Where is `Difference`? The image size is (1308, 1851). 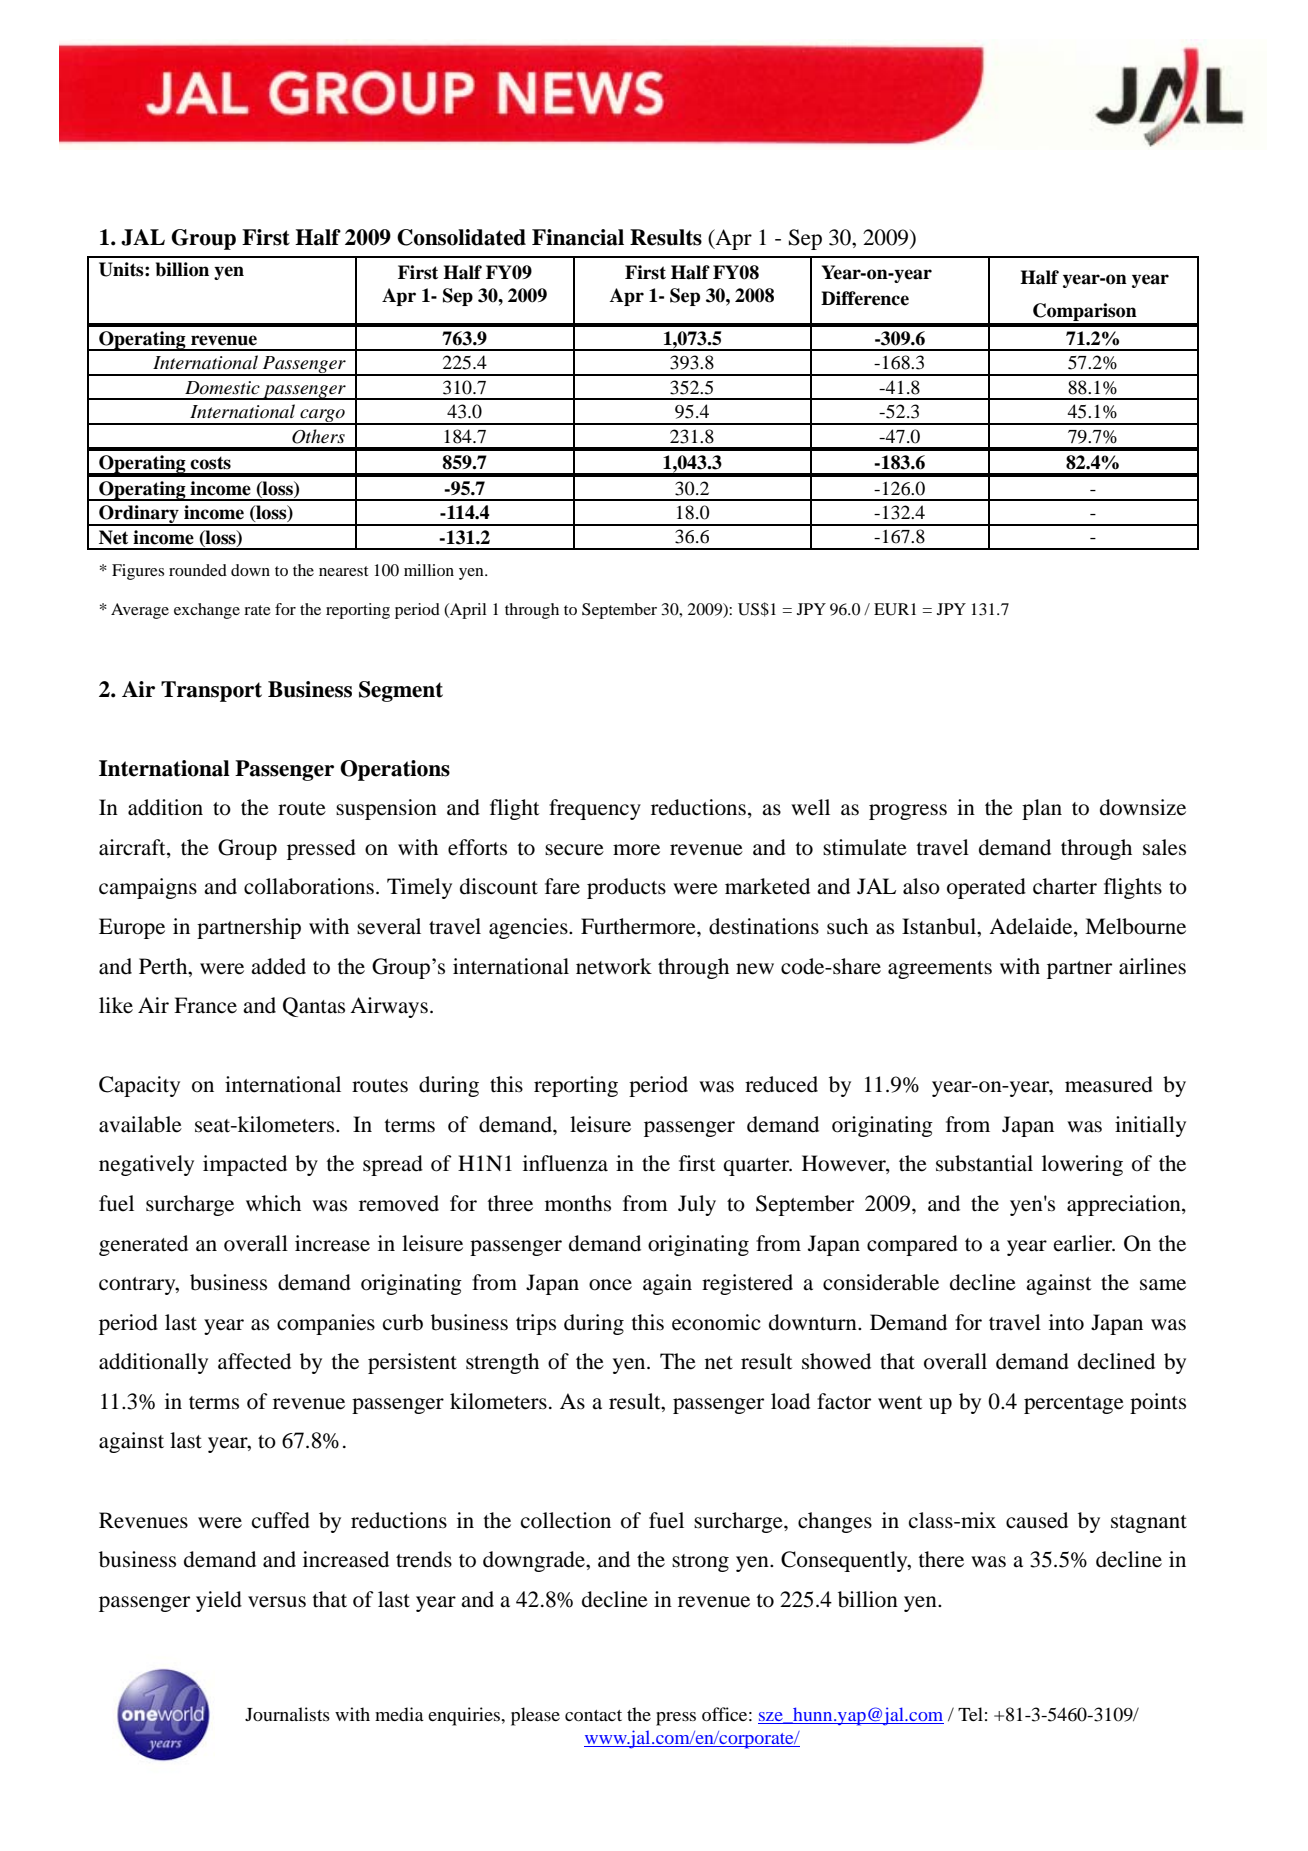
Difference is located at coordinates (865, 298).
